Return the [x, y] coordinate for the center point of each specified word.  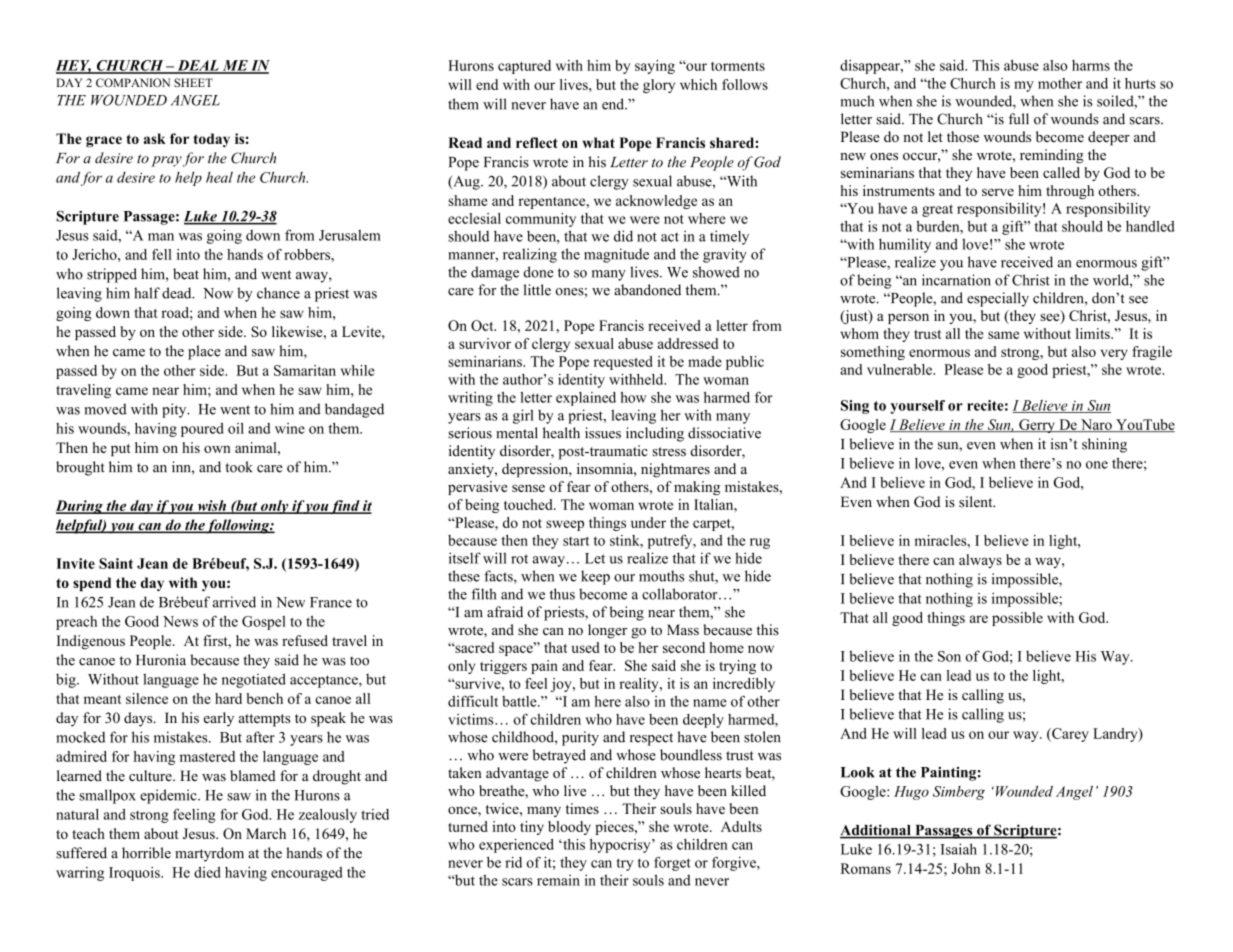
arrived [234, 602]
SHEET [193, 82]
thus [562, 594]
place [204, 352]
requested [623, 363]
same [1003, 335]
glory [659, 86]
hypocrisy [621, 846]
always [980, 561]
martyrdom [209, 854]
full [1019, 119]
